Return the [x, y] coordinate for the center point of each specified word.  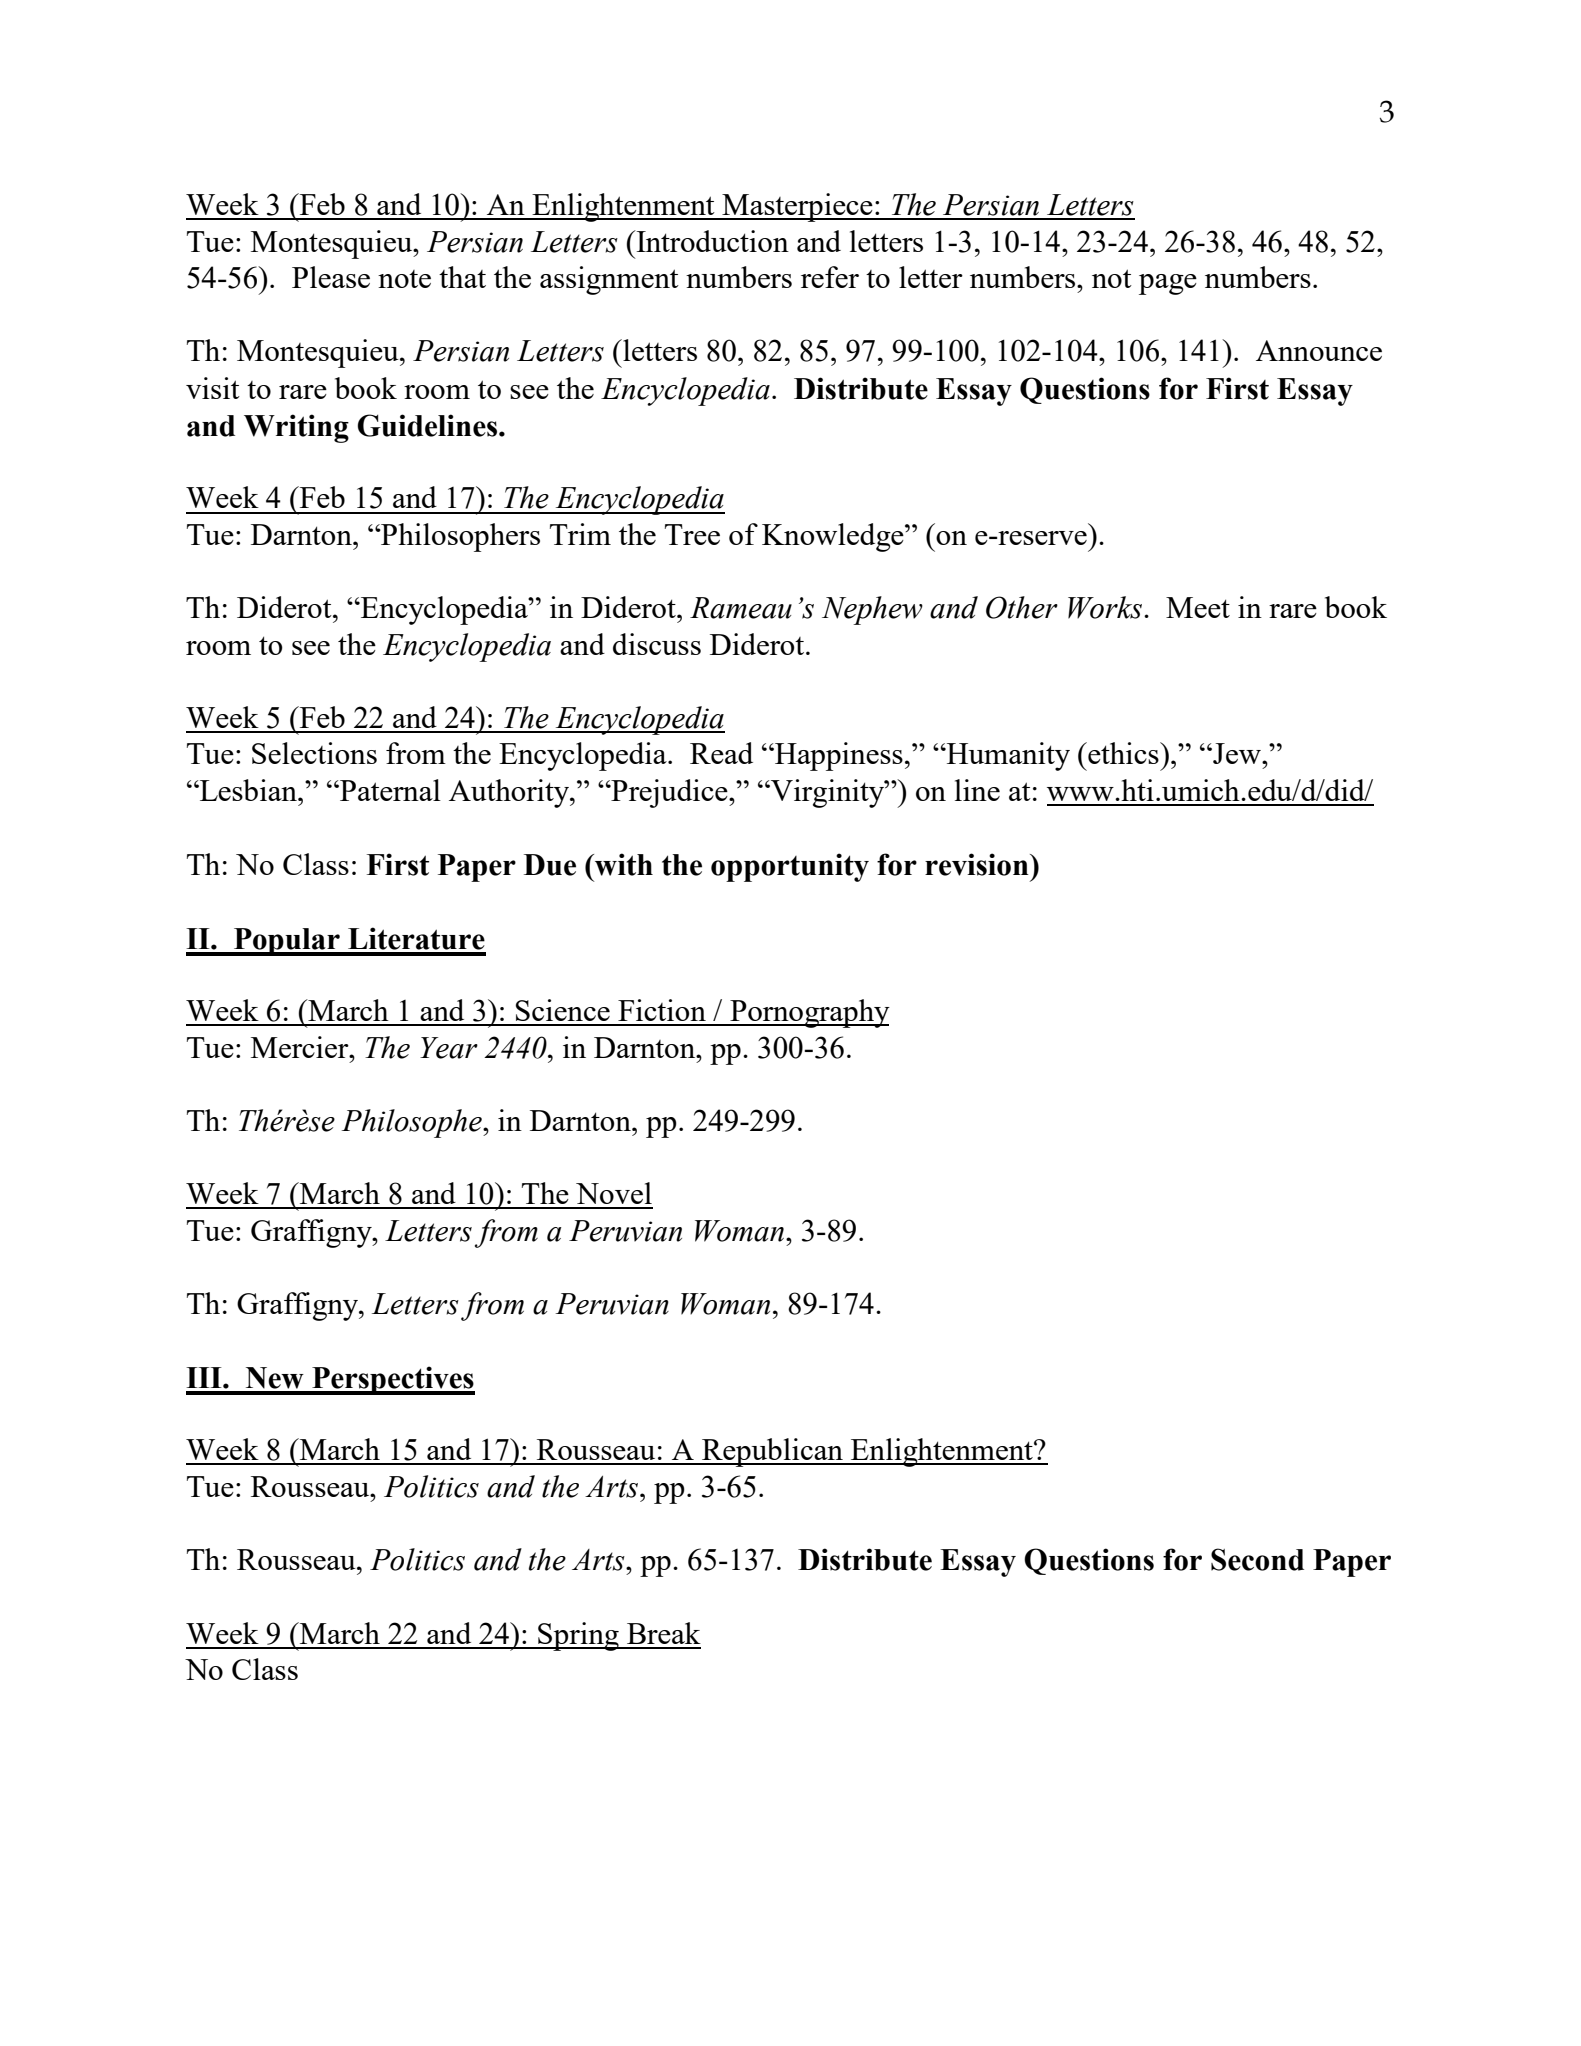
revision [978, 864]
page [1168, 284]
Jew [1237, 753]
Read [721, 753]
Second [1257, 1559]
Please [331, 277]
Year [449, 1048]
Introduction [711, 241]
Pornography [809, 1013]
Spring [578, 1636]
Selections [314, 753]
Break [664, 1633]
